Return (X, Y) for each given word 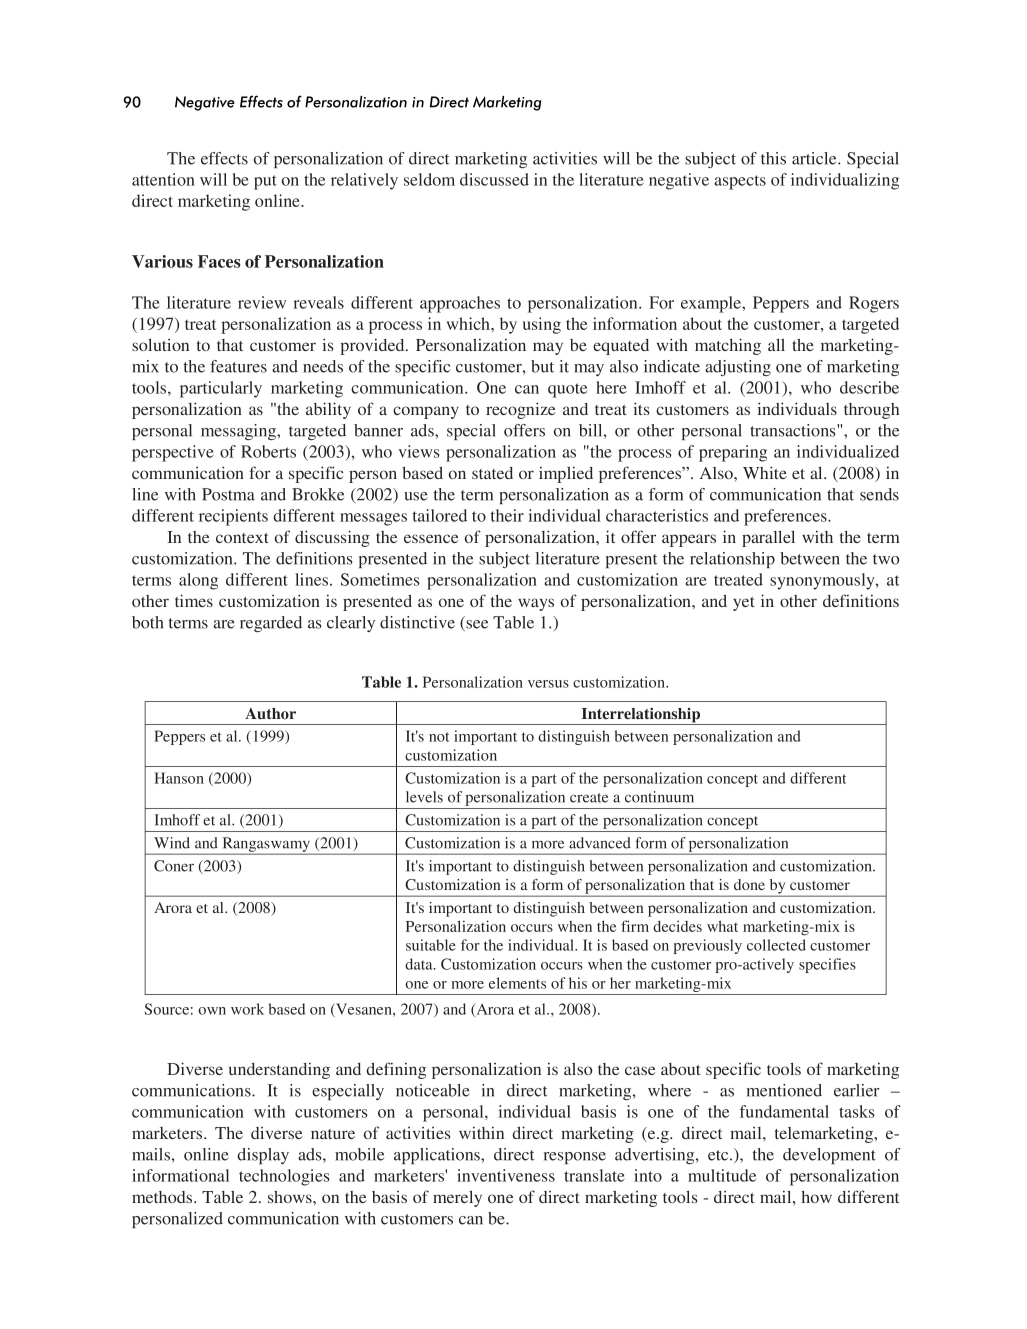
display (263, 1156)
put (265, 182)
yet (744, 604)
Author (270, 713)
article (815, 158)
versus (548, 684)
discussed (494, 179)
